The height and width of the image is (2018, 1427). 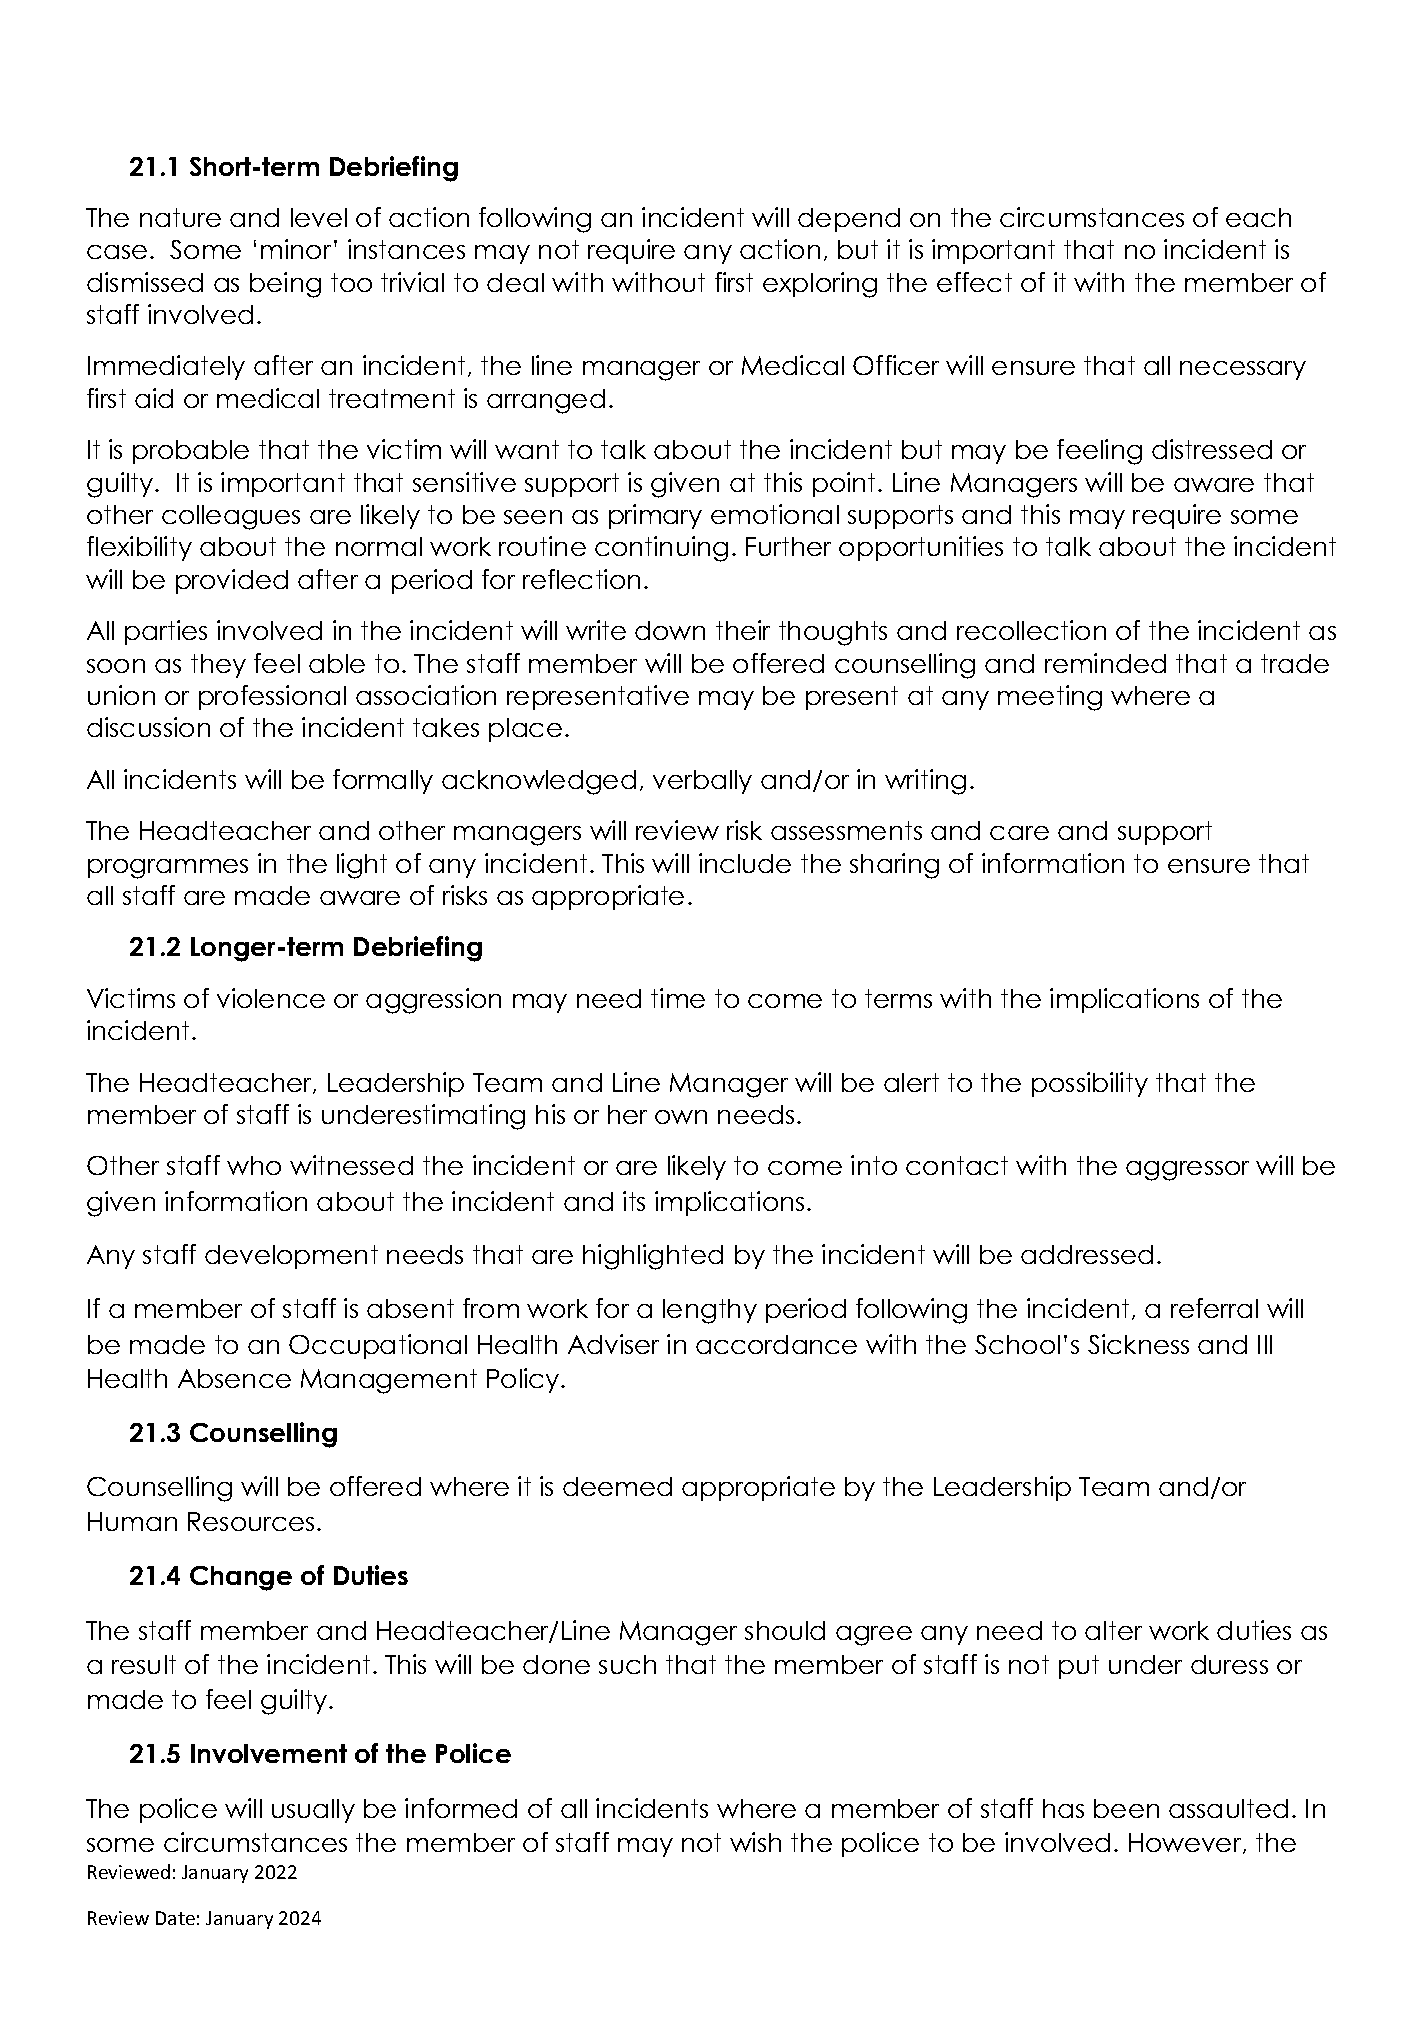 What do you see at coordinates (1090, 1084) in the image?
I see `possibility` at bounding box center [1090, 1084].
